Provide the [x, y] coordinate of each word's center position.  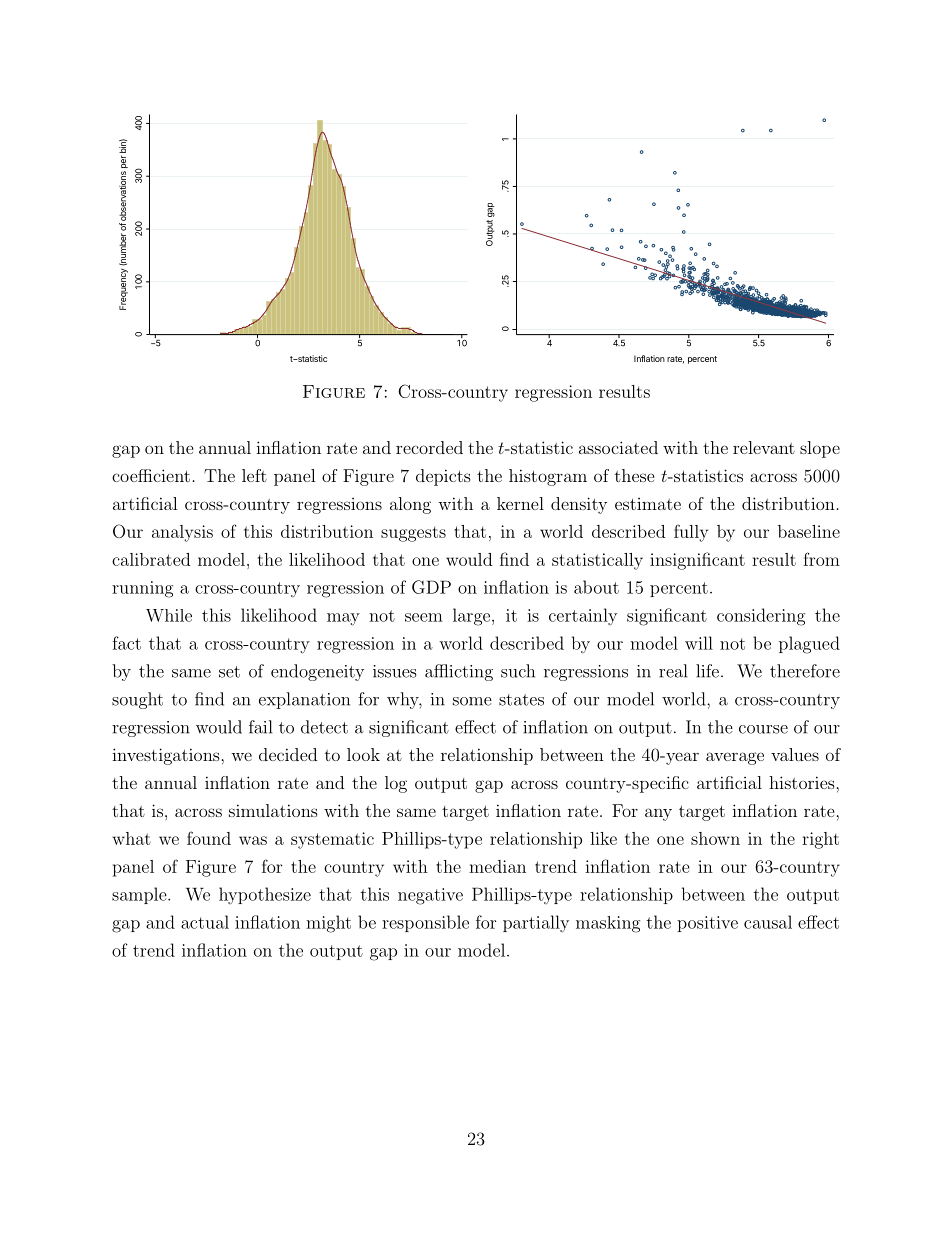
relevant [764, 447]
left [254, 475]
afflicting [459, 672]
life [707, 671]
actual [205, 922]
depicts [443, 477]
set [229, 672]
